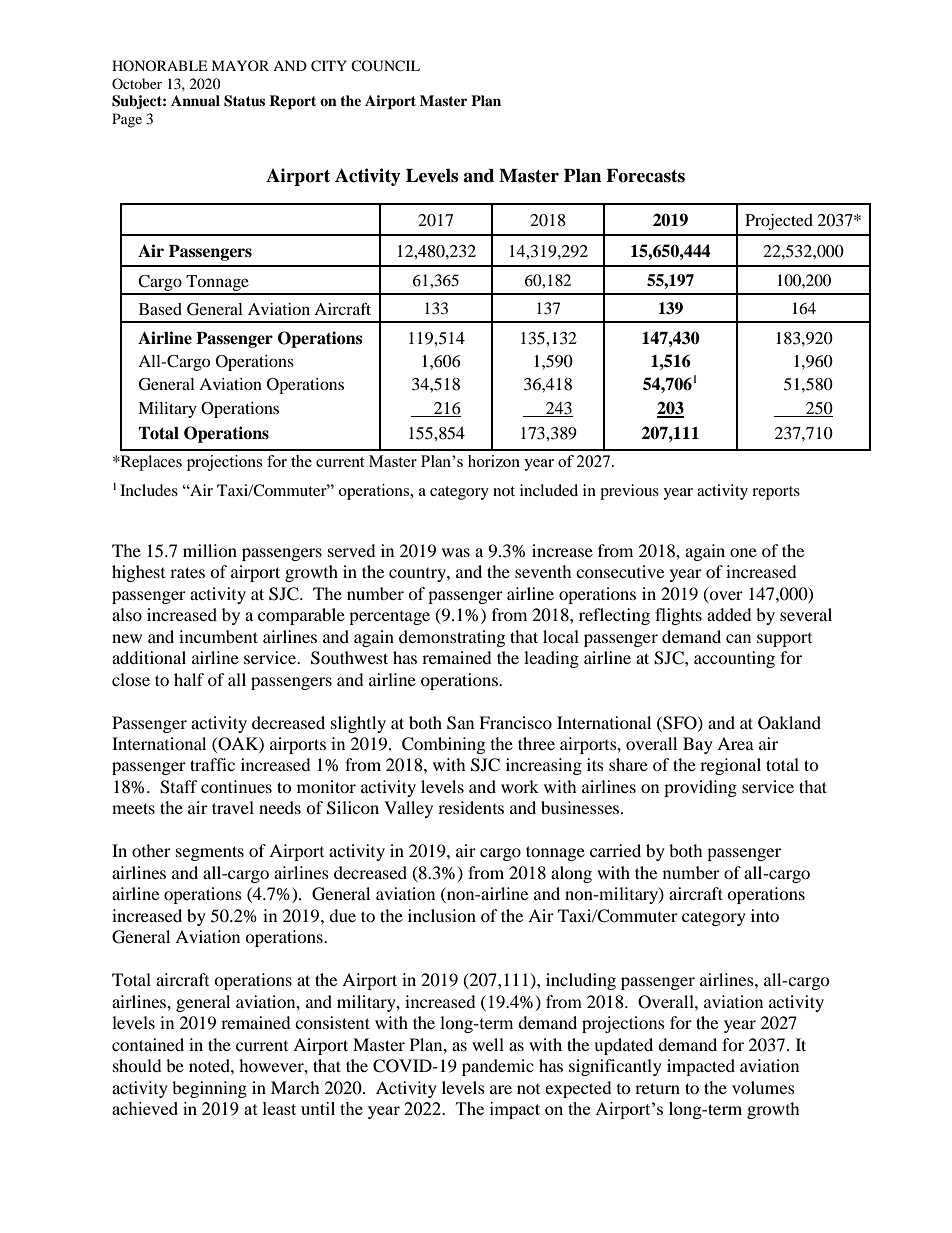  What do you see at coordinates (385, 66) in the document?
I see `COUNCIL` at bounding box center [385, 66].
